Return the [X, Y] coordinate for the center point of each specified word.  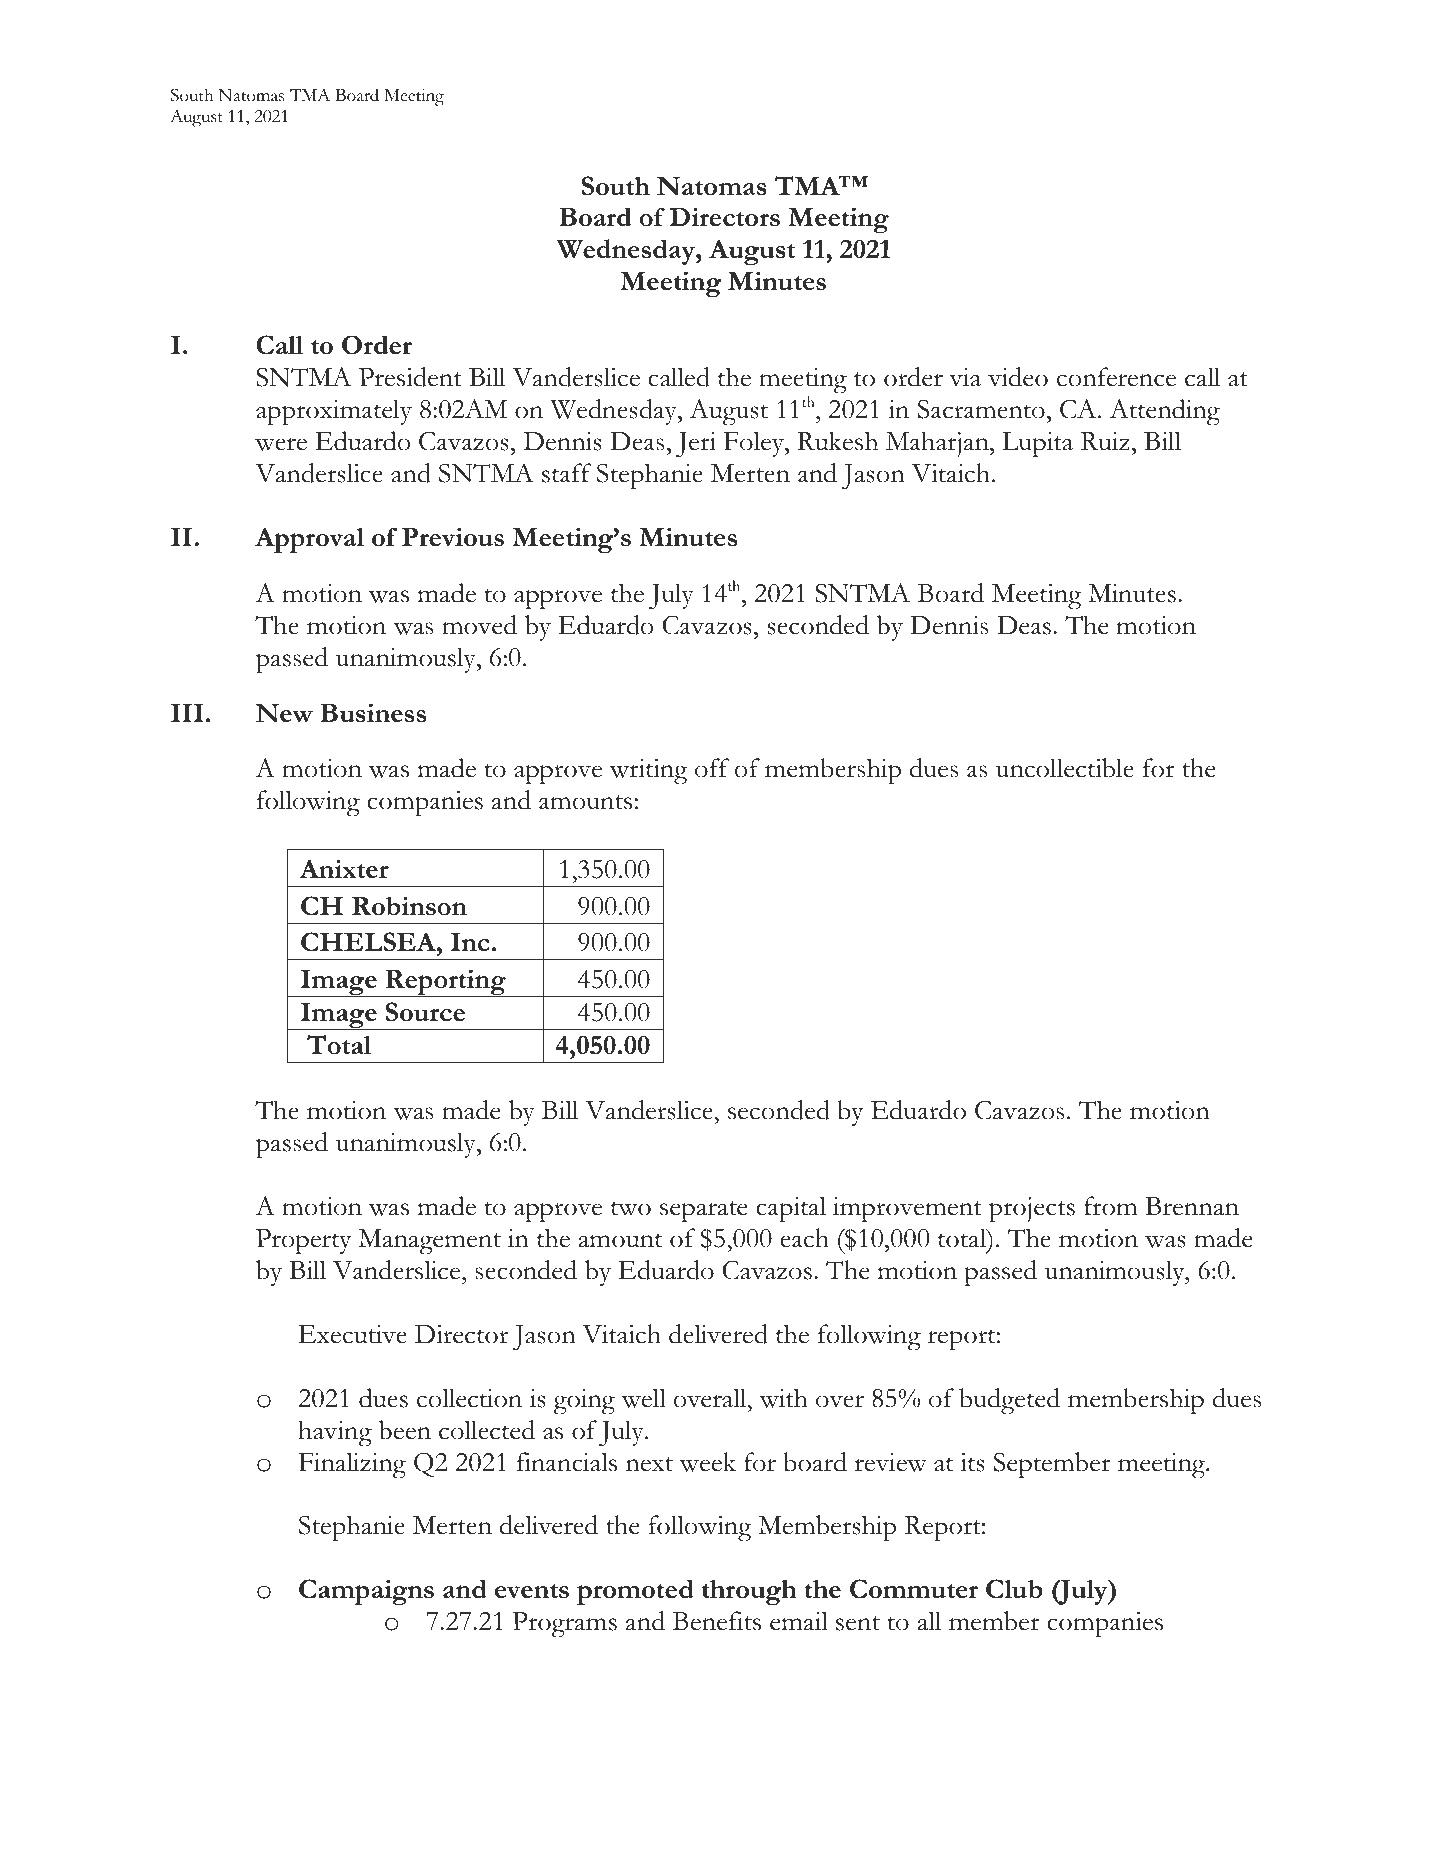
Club [1014, 1588]
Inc [470, 942]
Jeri [696, 444]
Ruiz [1105, 441]
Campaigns [366, 1592]
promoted [635, 1592]
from [1111, 1206]
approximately [334, 412]
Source [425, 1012]
